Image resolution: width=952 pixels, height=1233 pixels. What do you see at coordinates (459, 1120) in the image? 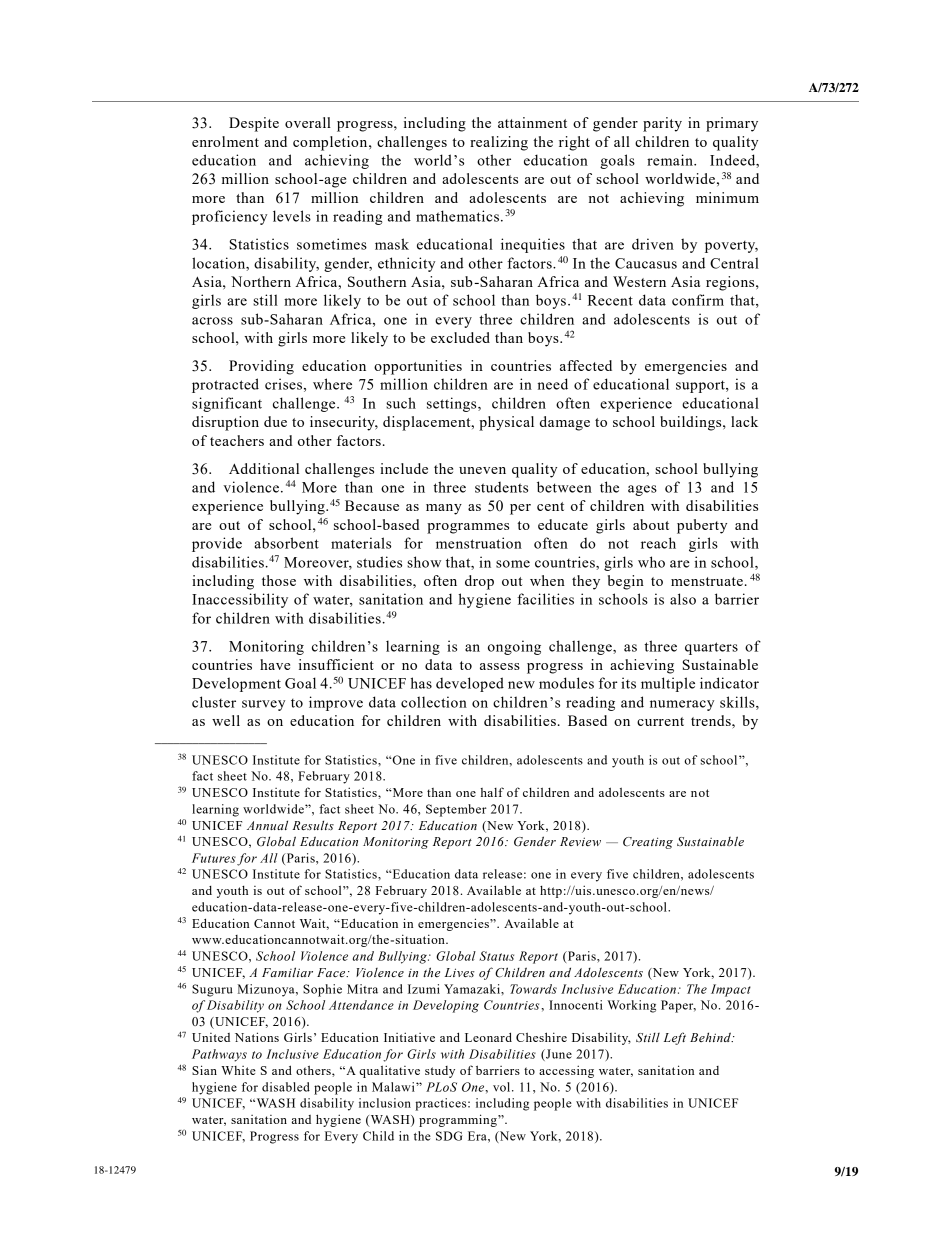
I see `programming` at bounding box center [459, 1120].
